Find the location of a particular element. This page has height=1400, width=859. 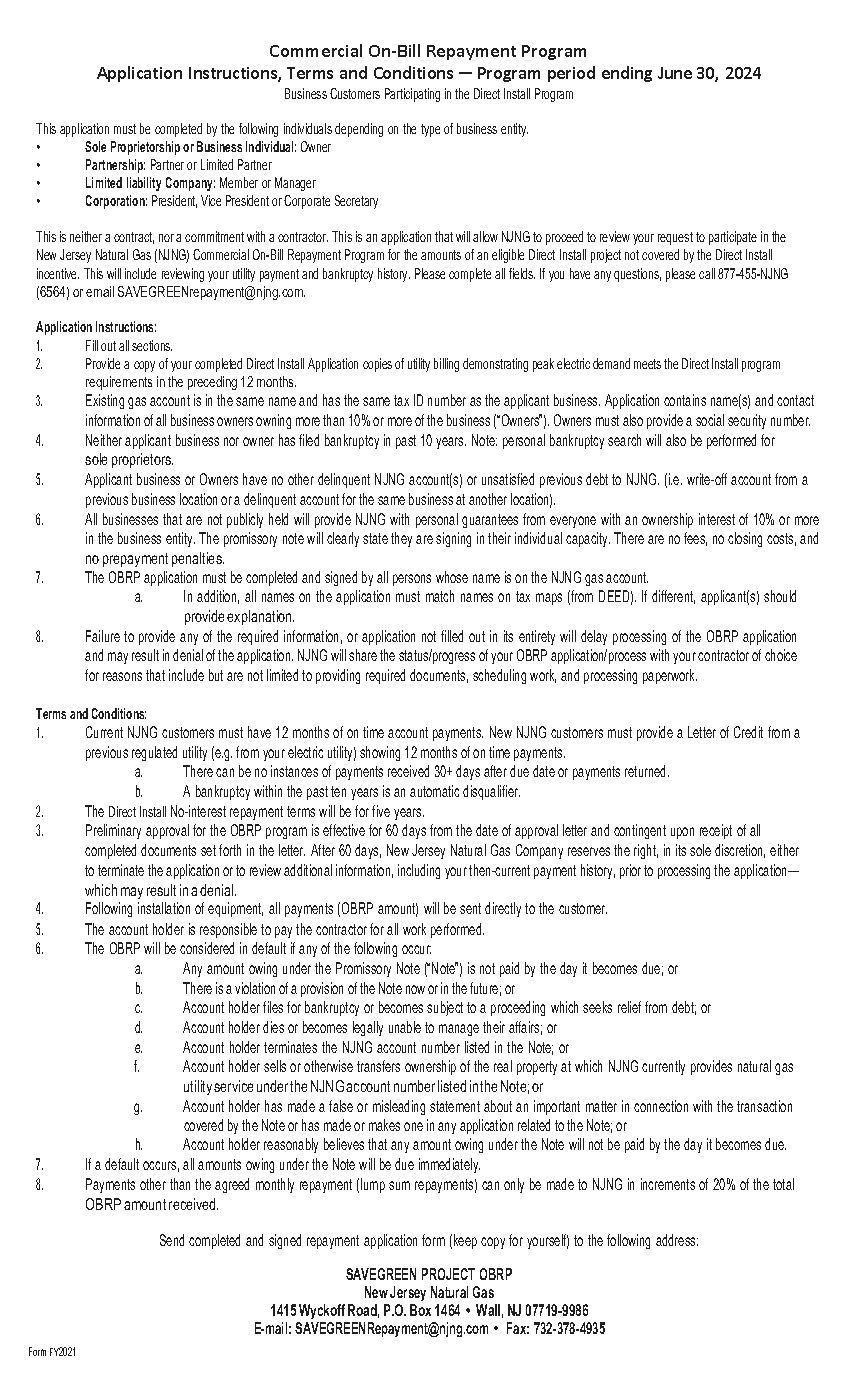

they is located at coordinates (401, 539).
